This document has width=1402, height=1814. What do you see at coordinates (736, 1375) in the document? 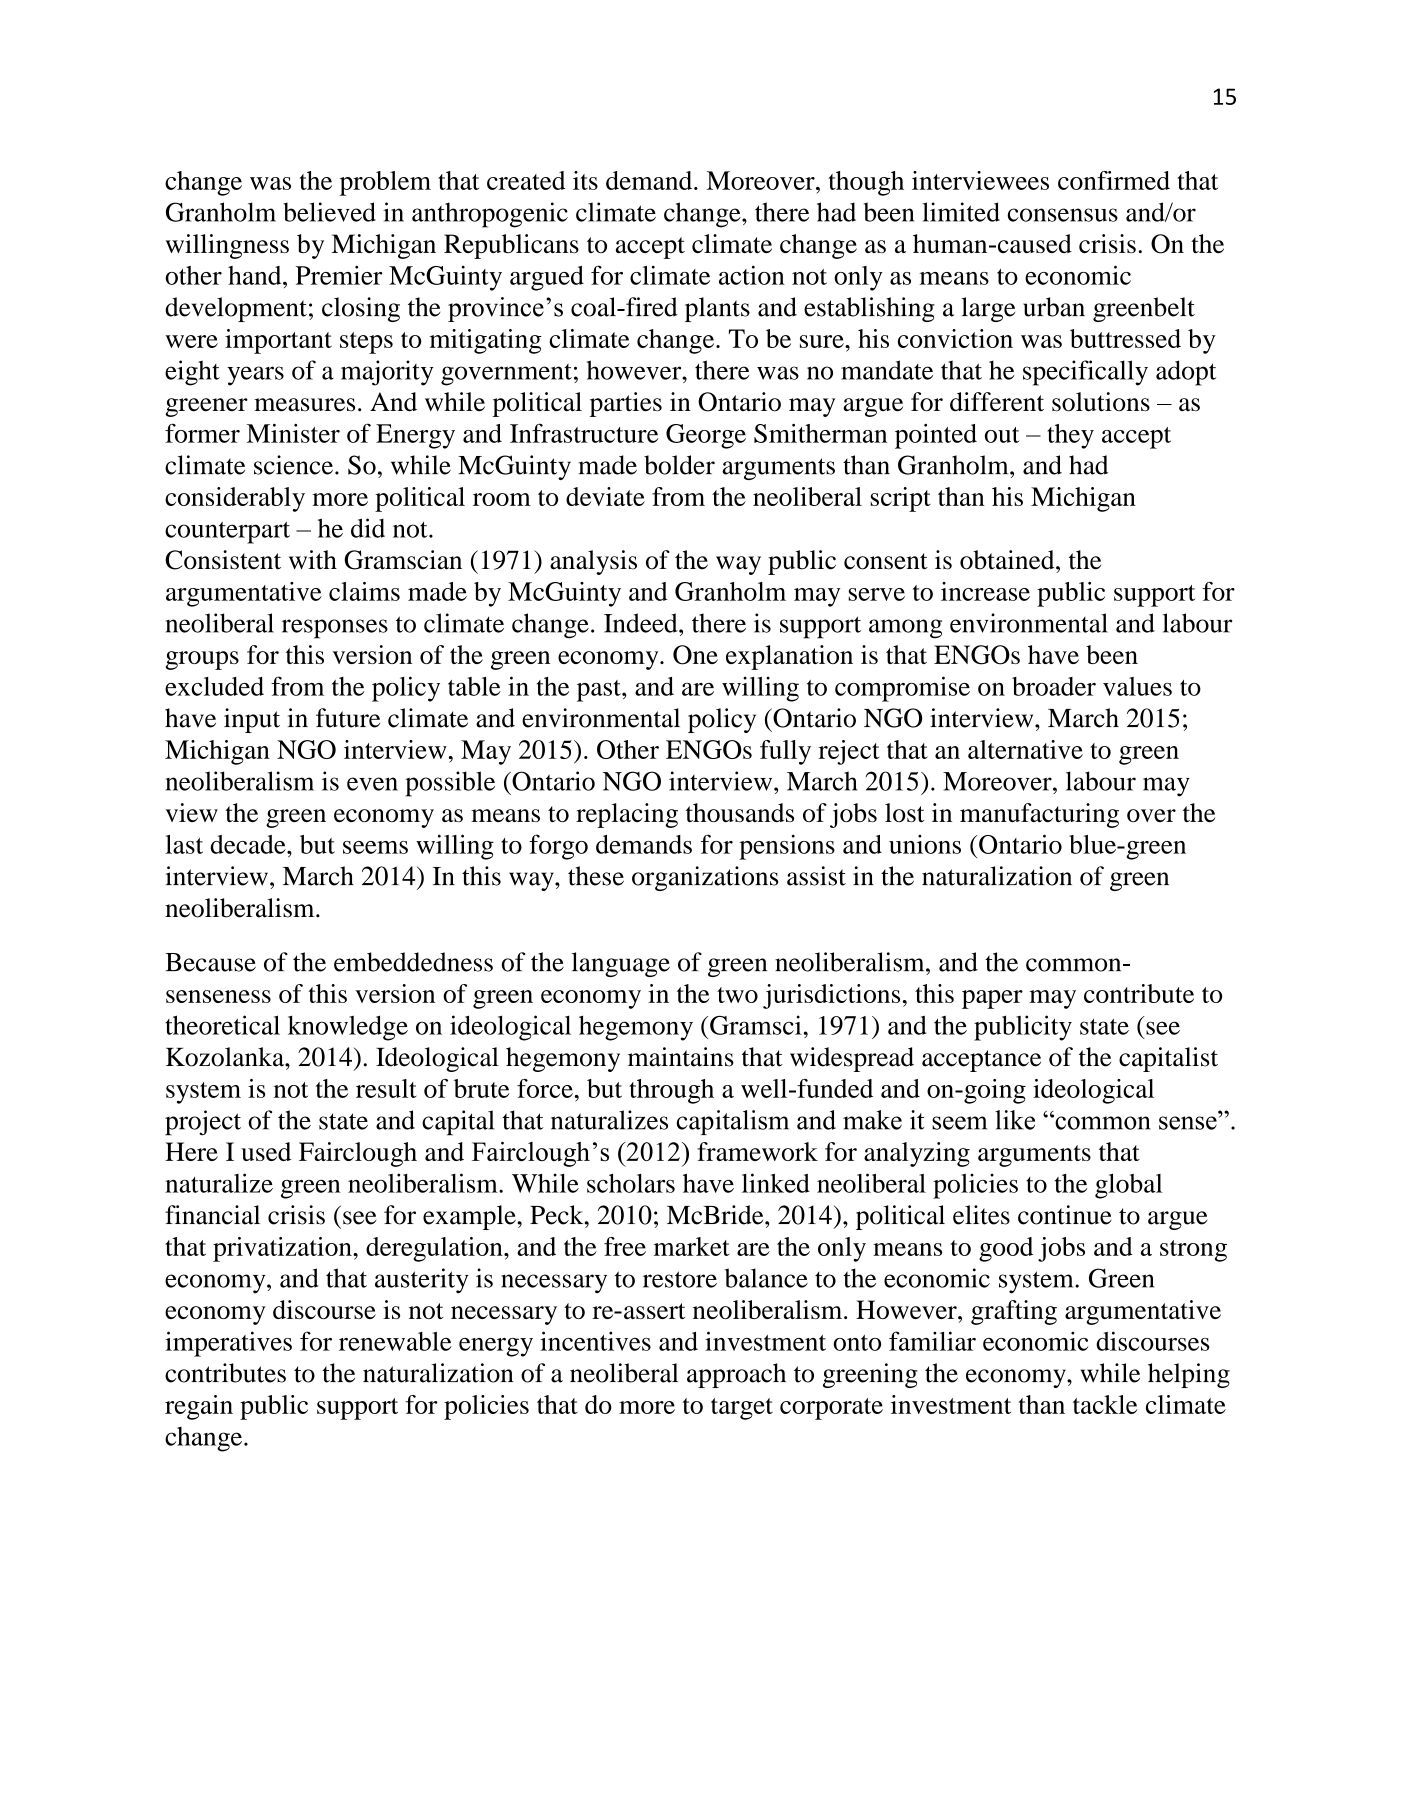
I see `approach` at bounding box center [736, 1375].
